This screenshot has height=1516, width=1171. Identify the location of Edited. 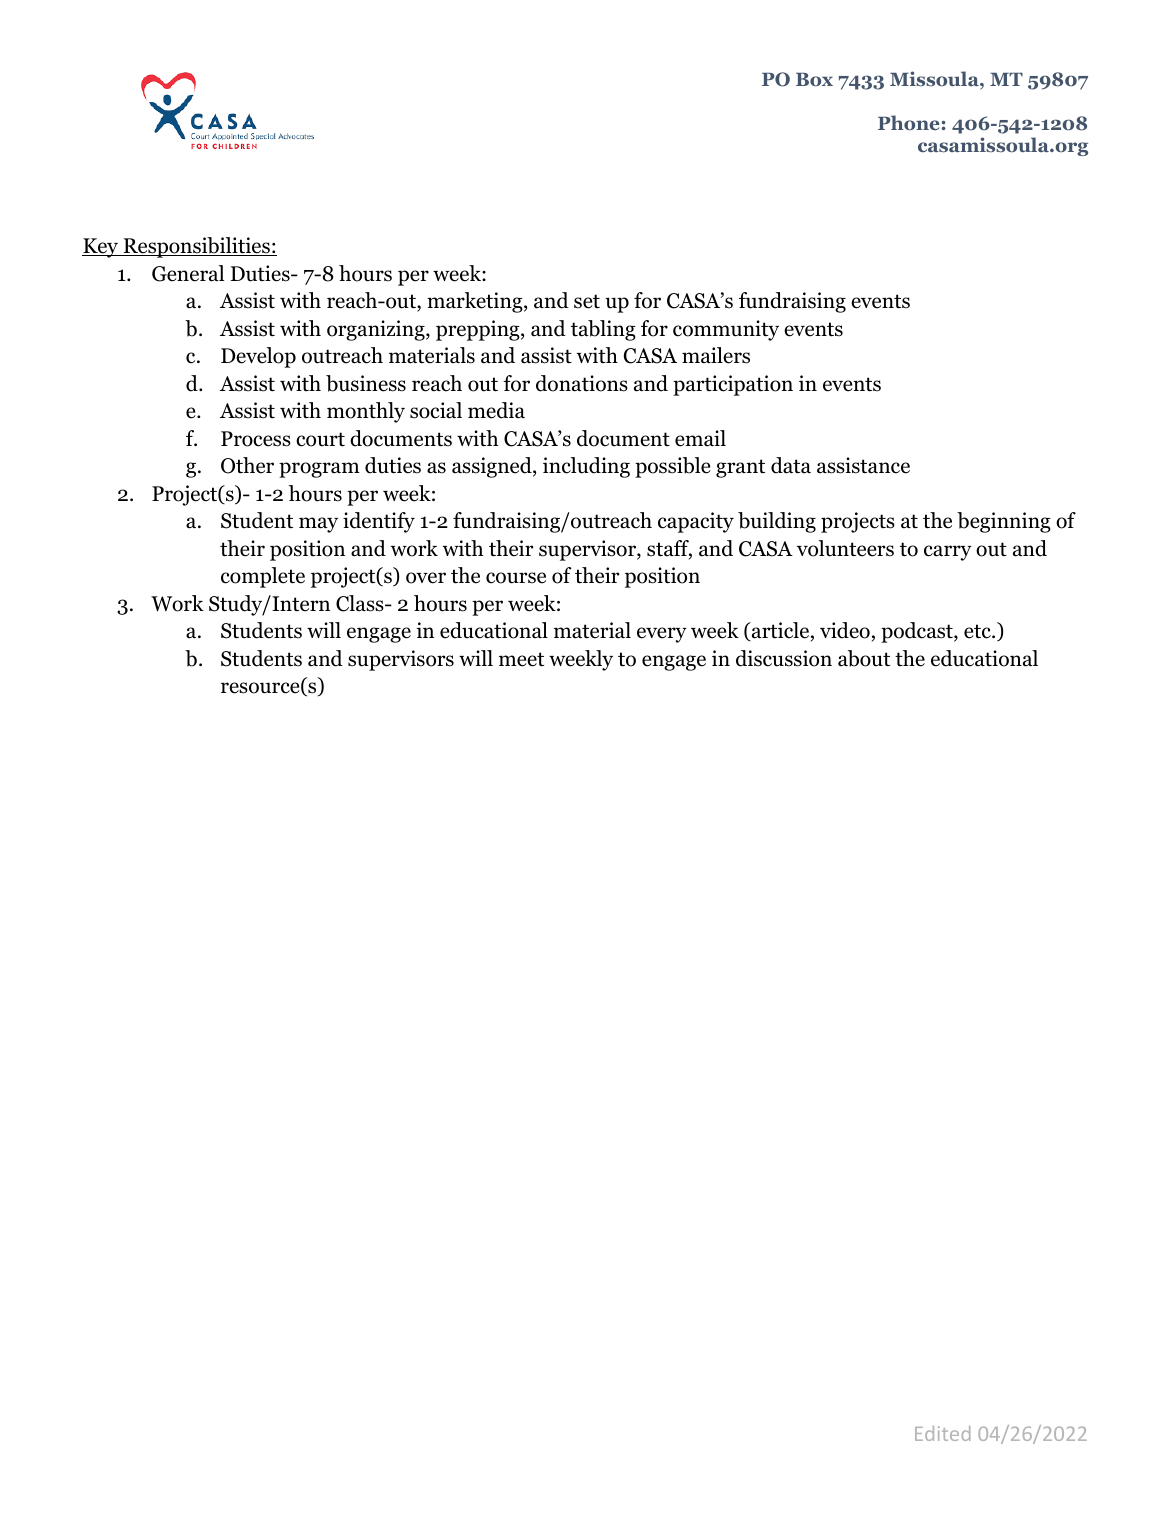
(942, 1433).
